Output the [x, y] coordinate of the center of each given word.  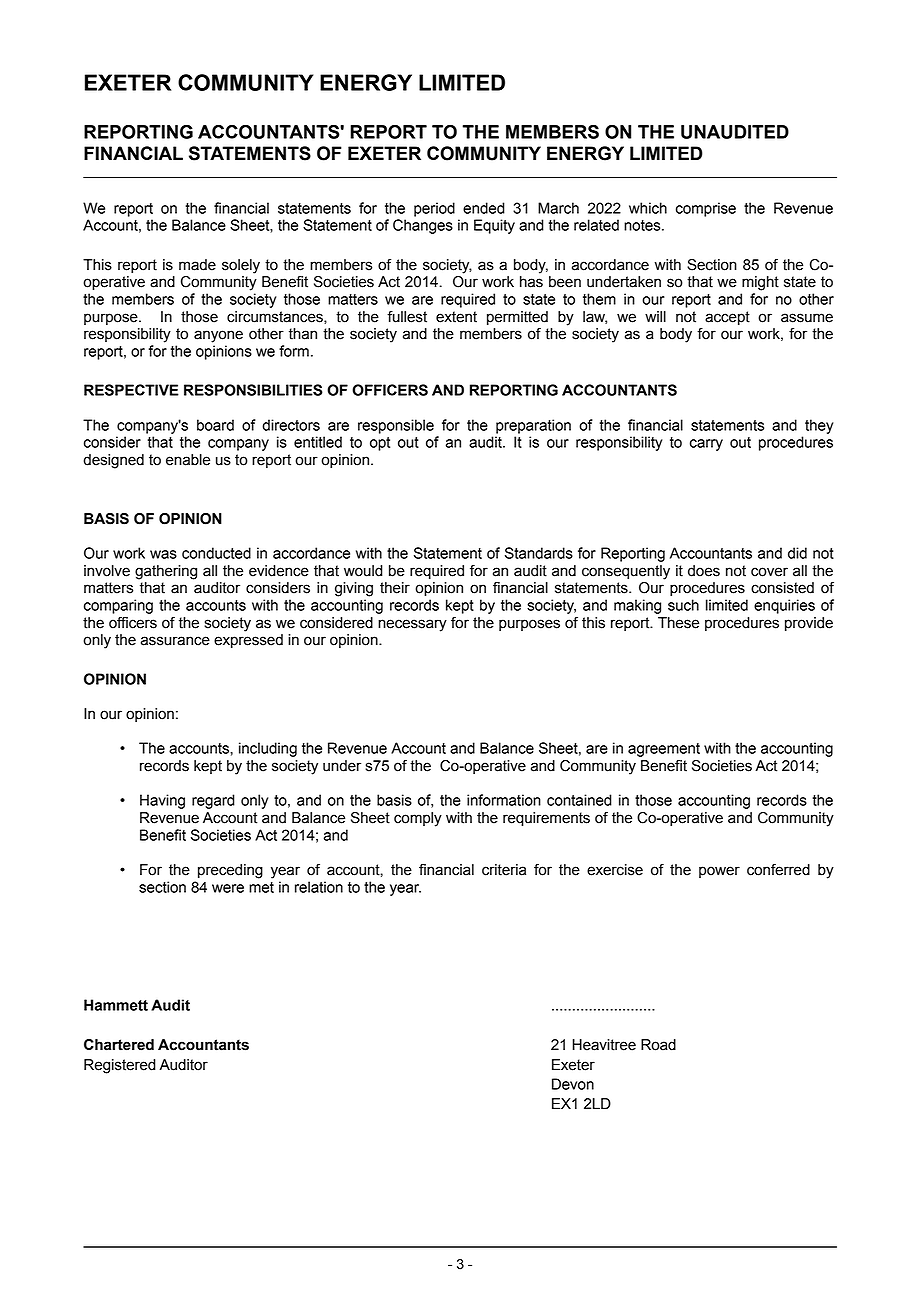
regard [213, 801]
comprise [706, 209]
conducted [216, 553]
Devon [573, 1084]
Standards [539, 553]
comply [418, 819]
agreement [664, 750]
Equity [494, 226]
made [197, 265]
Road [658, 1045]
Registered [120, 1066]
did [797, 553]
